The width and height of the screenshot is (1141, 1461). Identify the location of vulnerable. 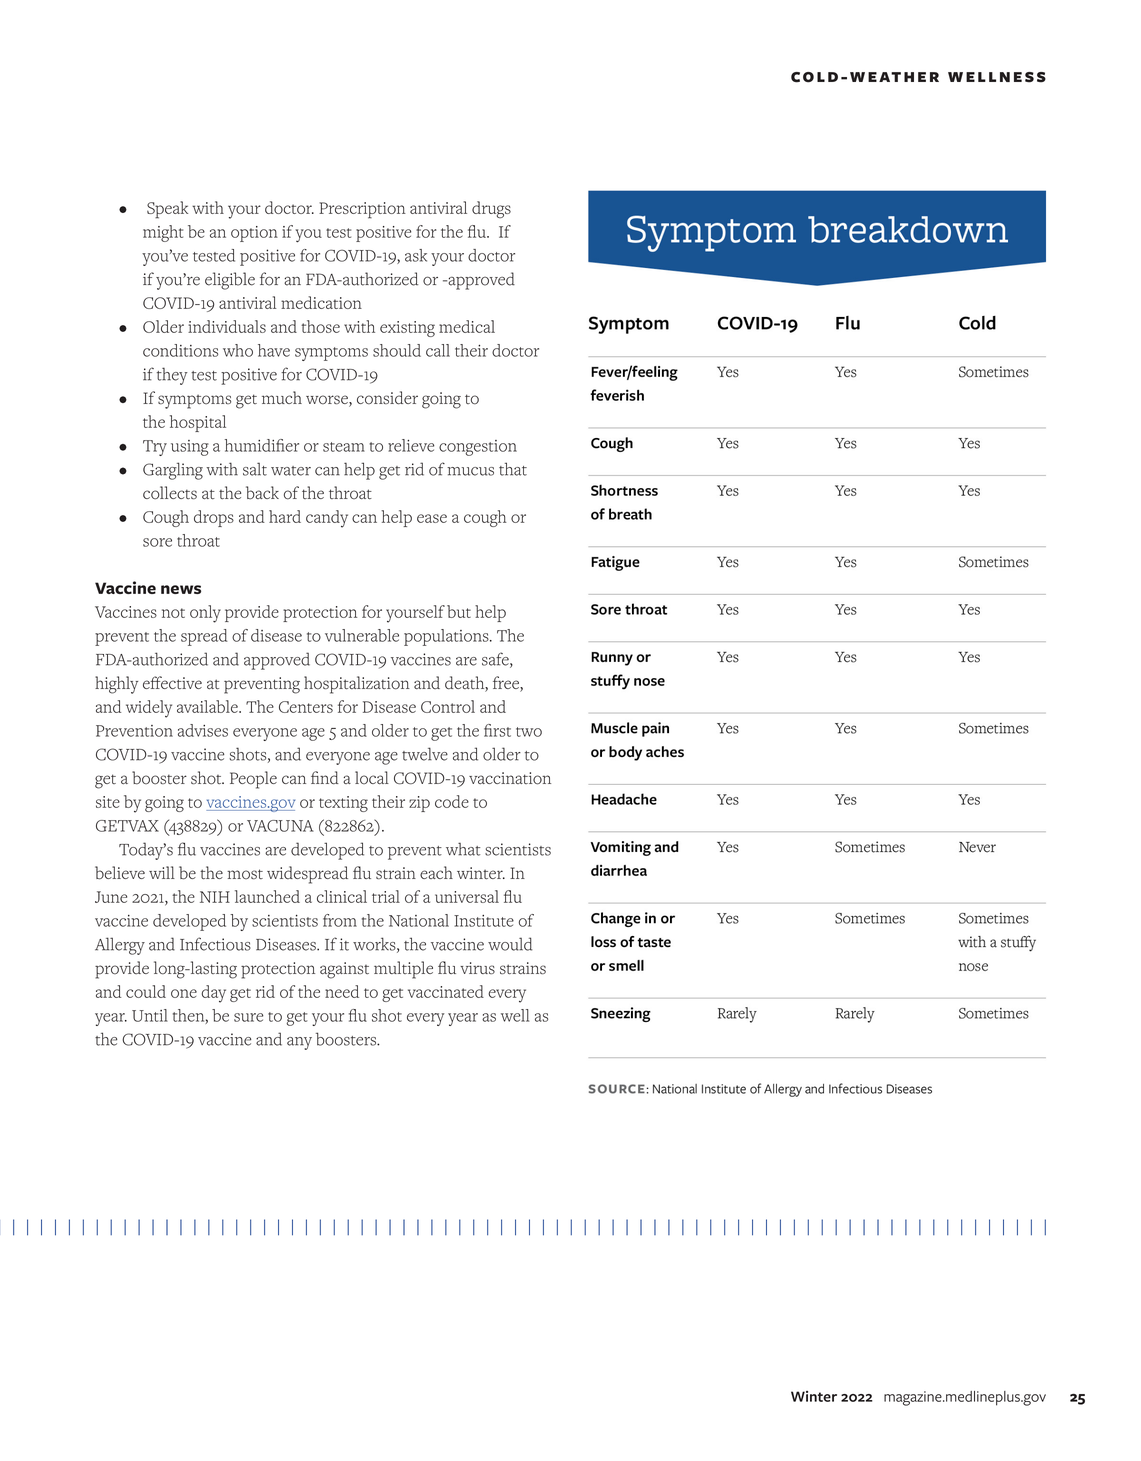
(362, 635).
